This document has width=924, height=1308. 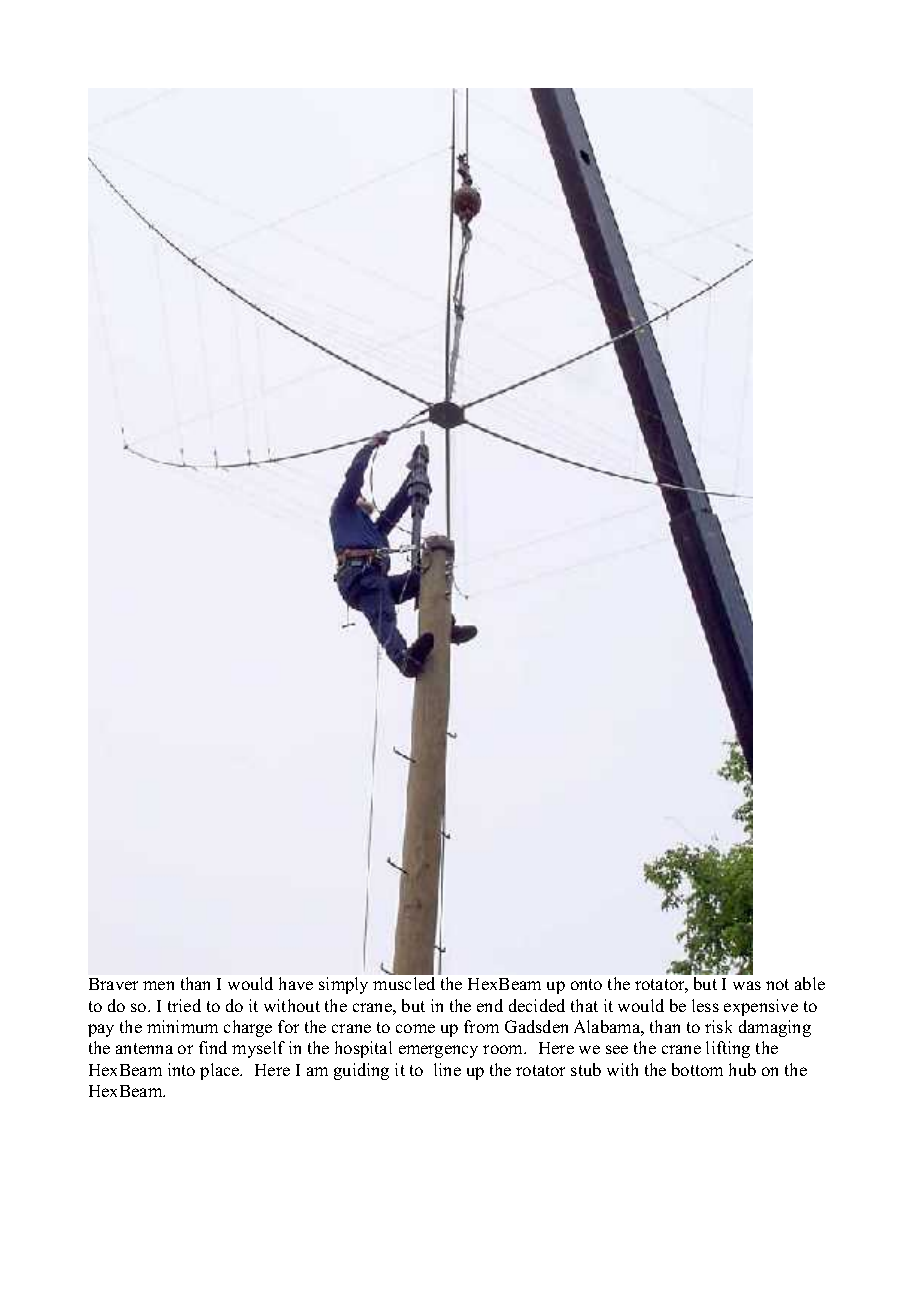 What do you see at coordinates (447, 1069) in the document?
I see `line` at bounding box center [447, 1069].
